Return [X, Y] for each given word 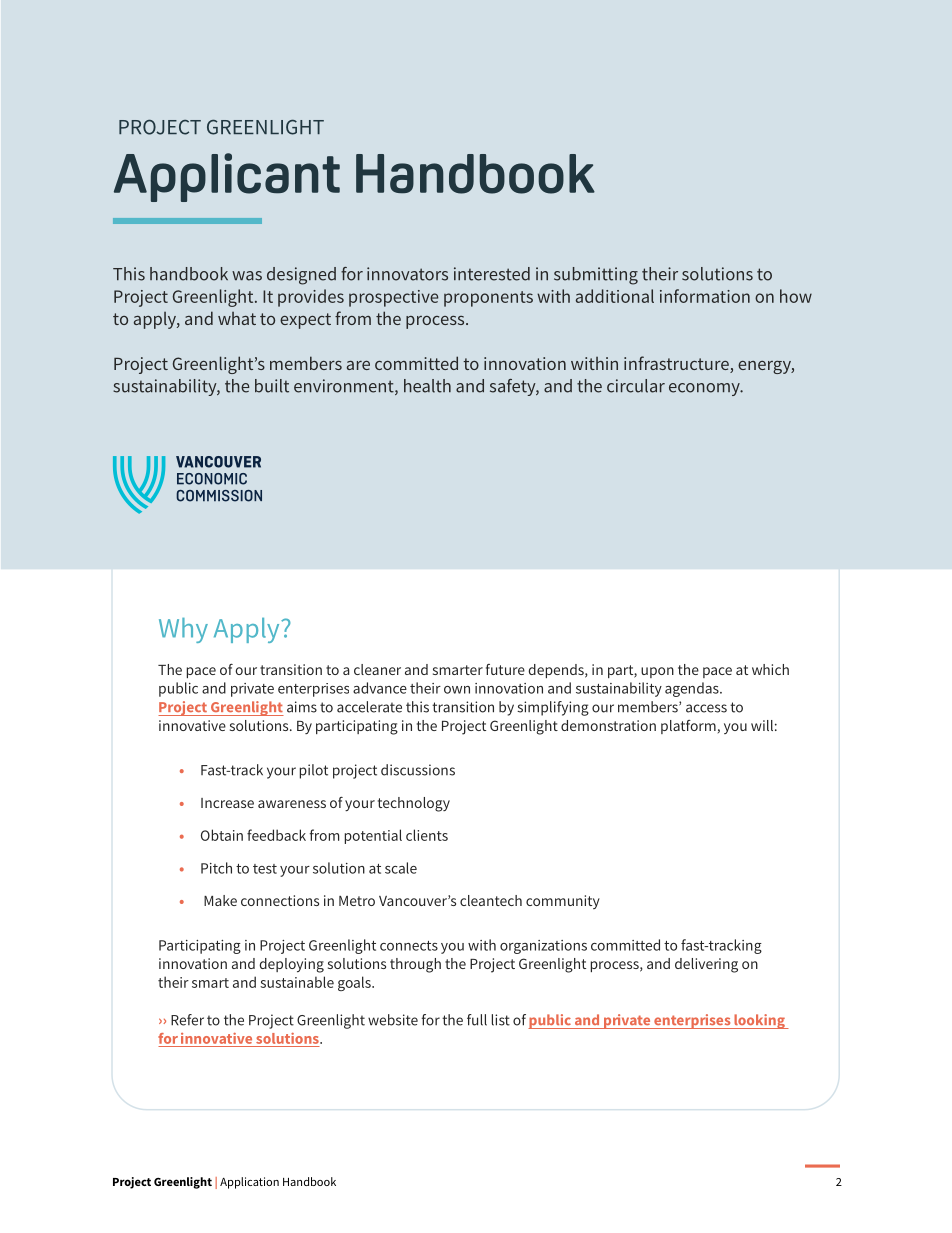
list [501, 1020]
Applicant [227, 177]
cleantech [491, 900]
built [272, 386]
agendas [693, 689]
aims [302, 707]
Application [249, 1183]
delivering [706, 965]
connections [280, 900]
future [505, 669]
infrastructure [677, 364]
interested [492, 274]
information [705, 296]
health [427, 386]
